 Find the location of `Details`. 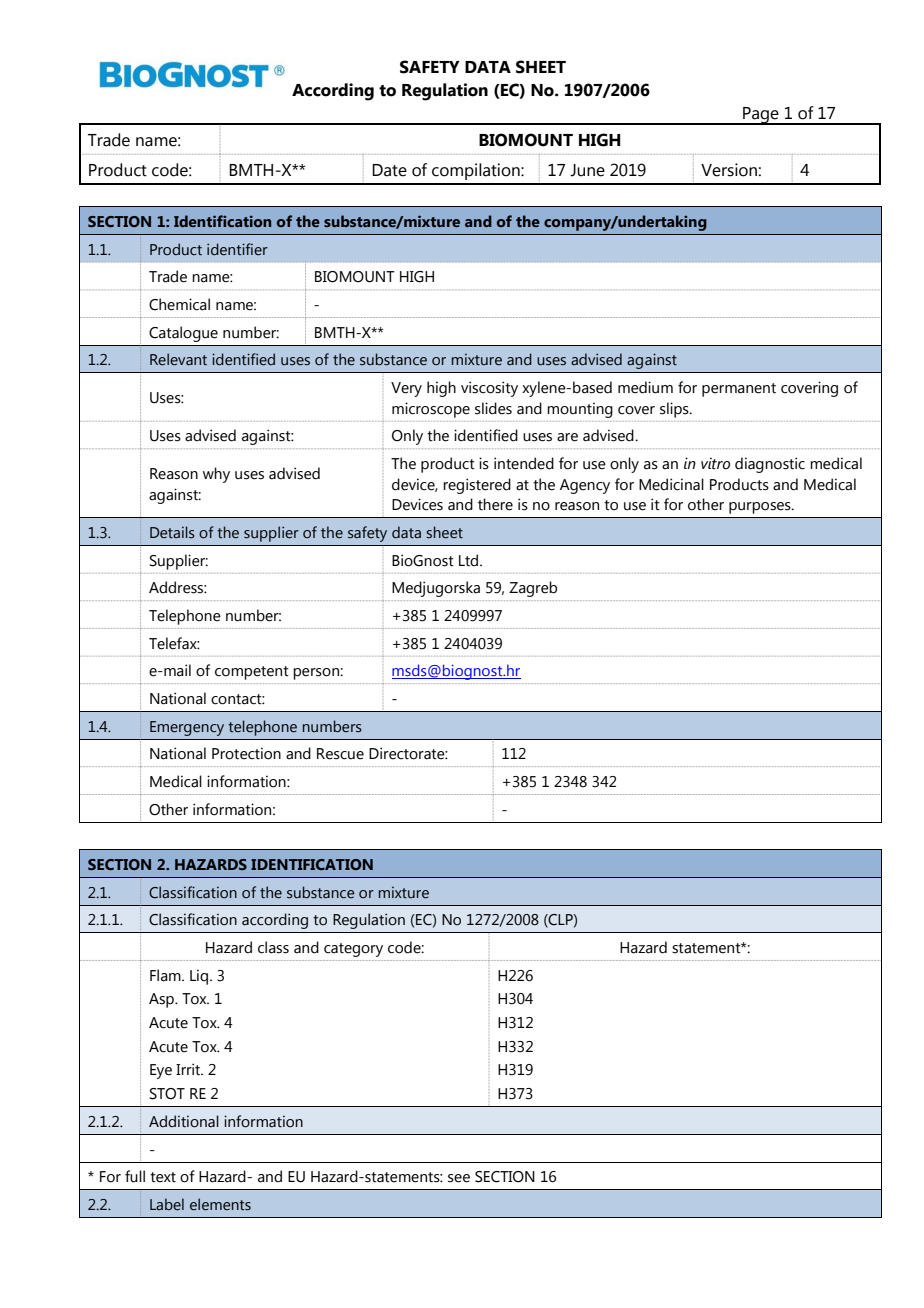

Details is located at coordinates (172, 532).
